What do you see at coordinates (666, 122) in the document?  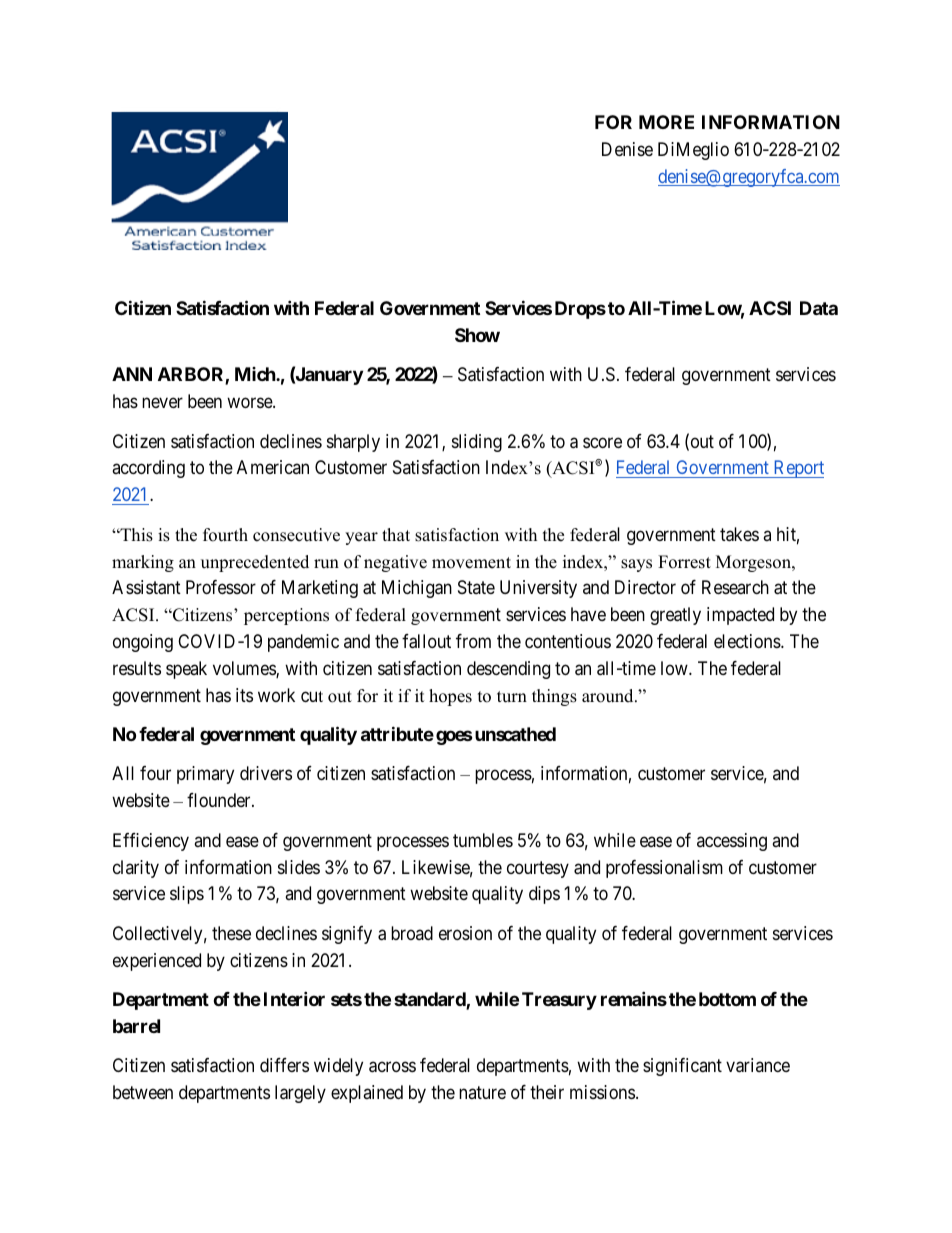 I see `MORE` at bounding box center [666, 122].
